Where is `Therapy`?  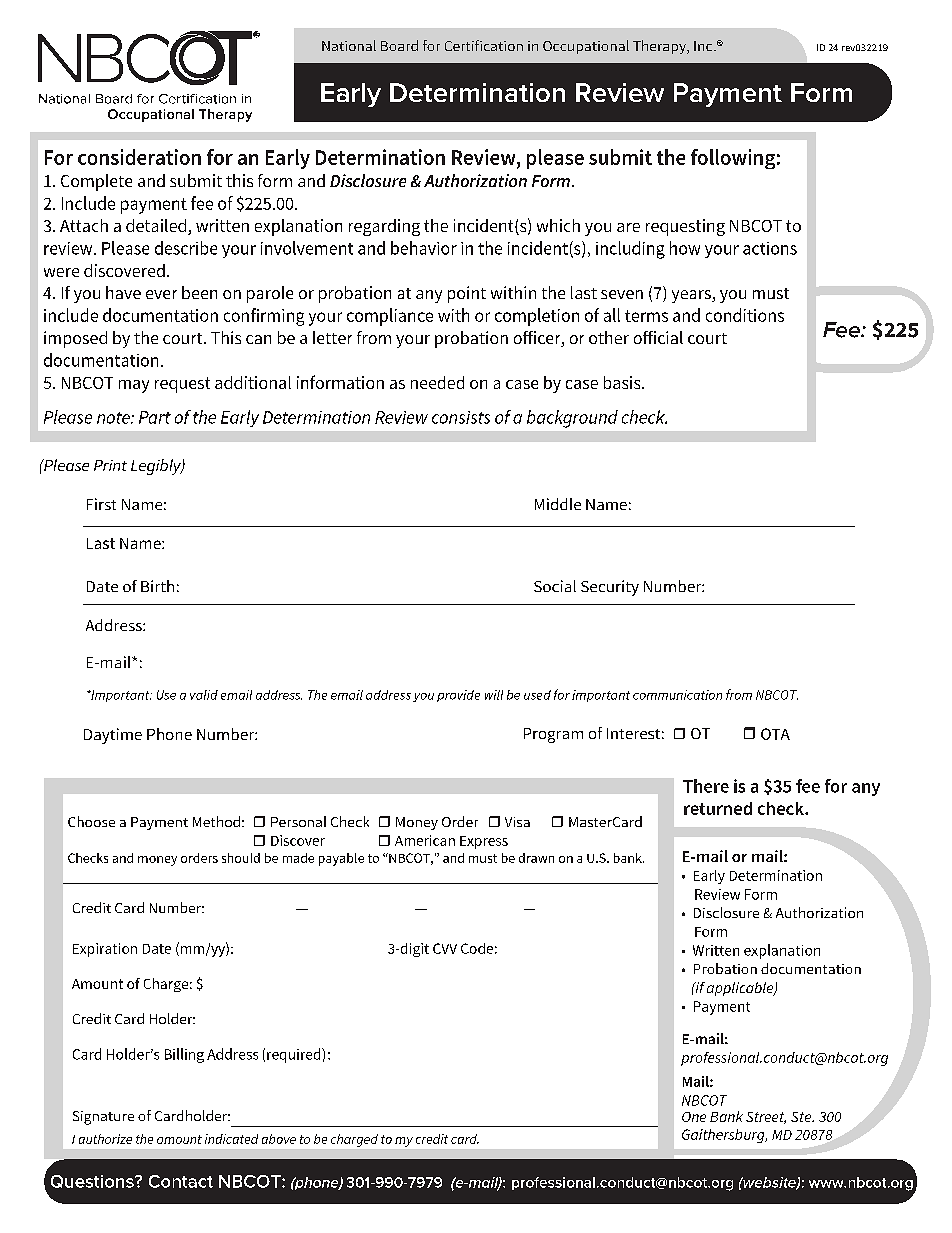 Therapy is located at coordinates (660, 47).
